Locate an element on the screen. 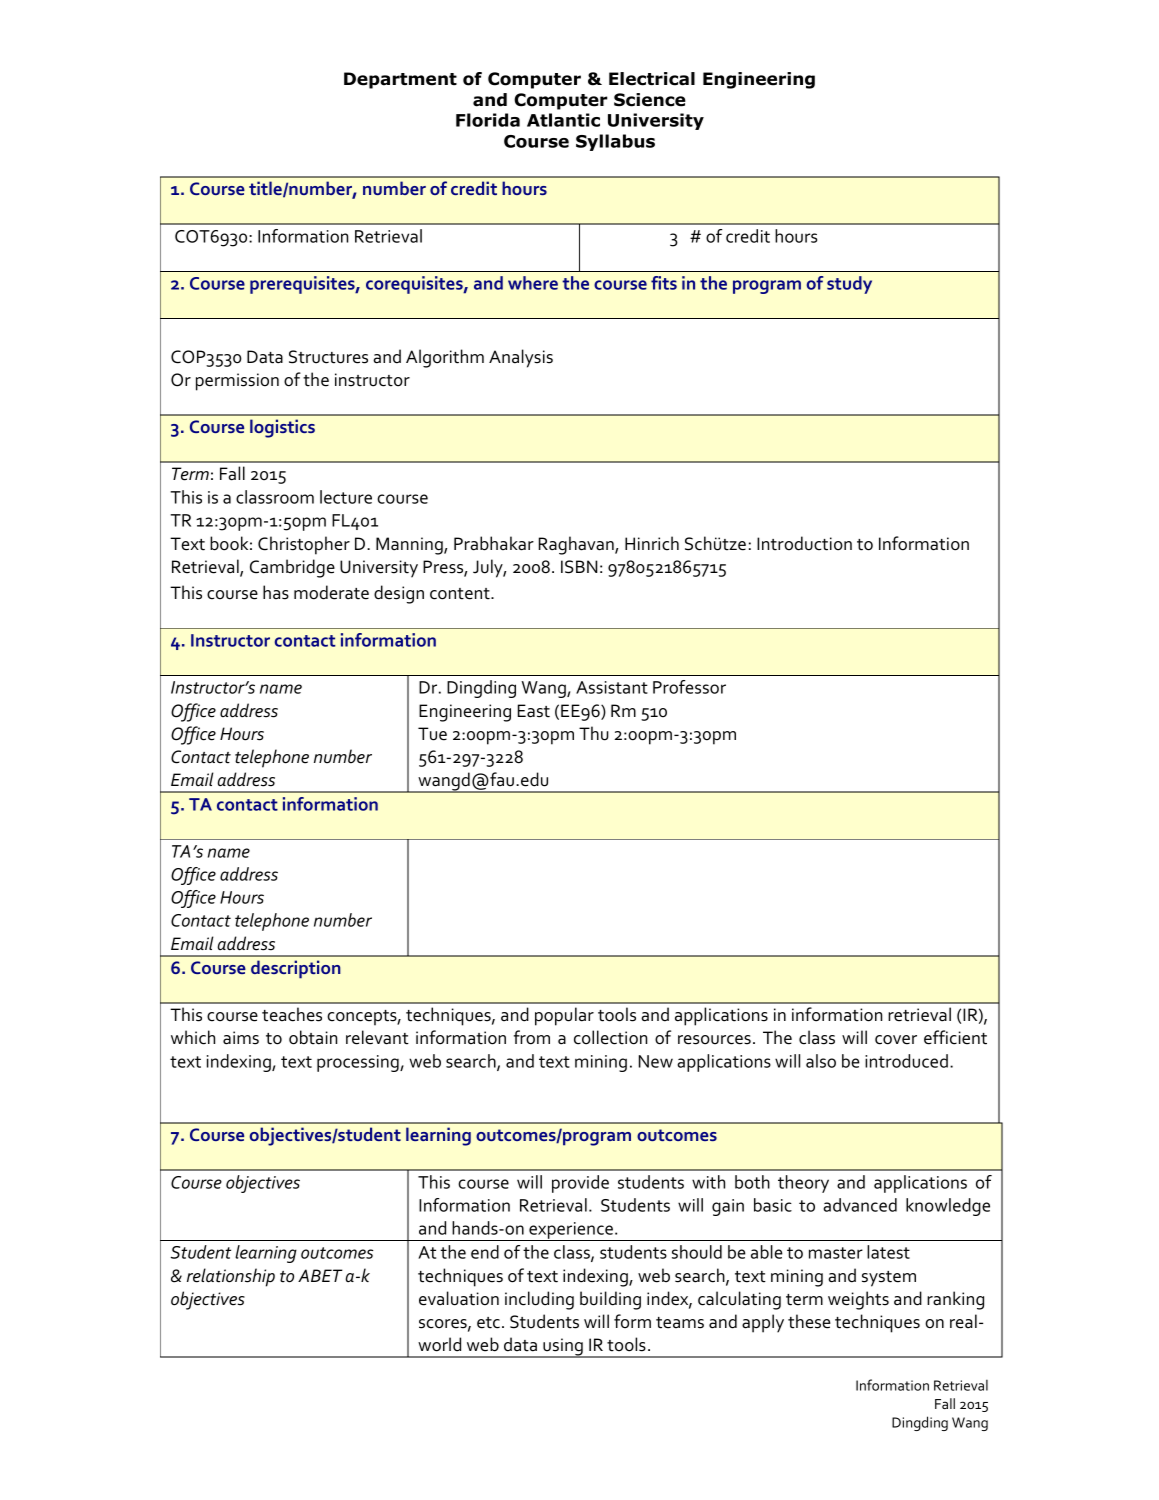 The image size is (1159, 1500). Raghavan is located at coordinates (577, 545).
